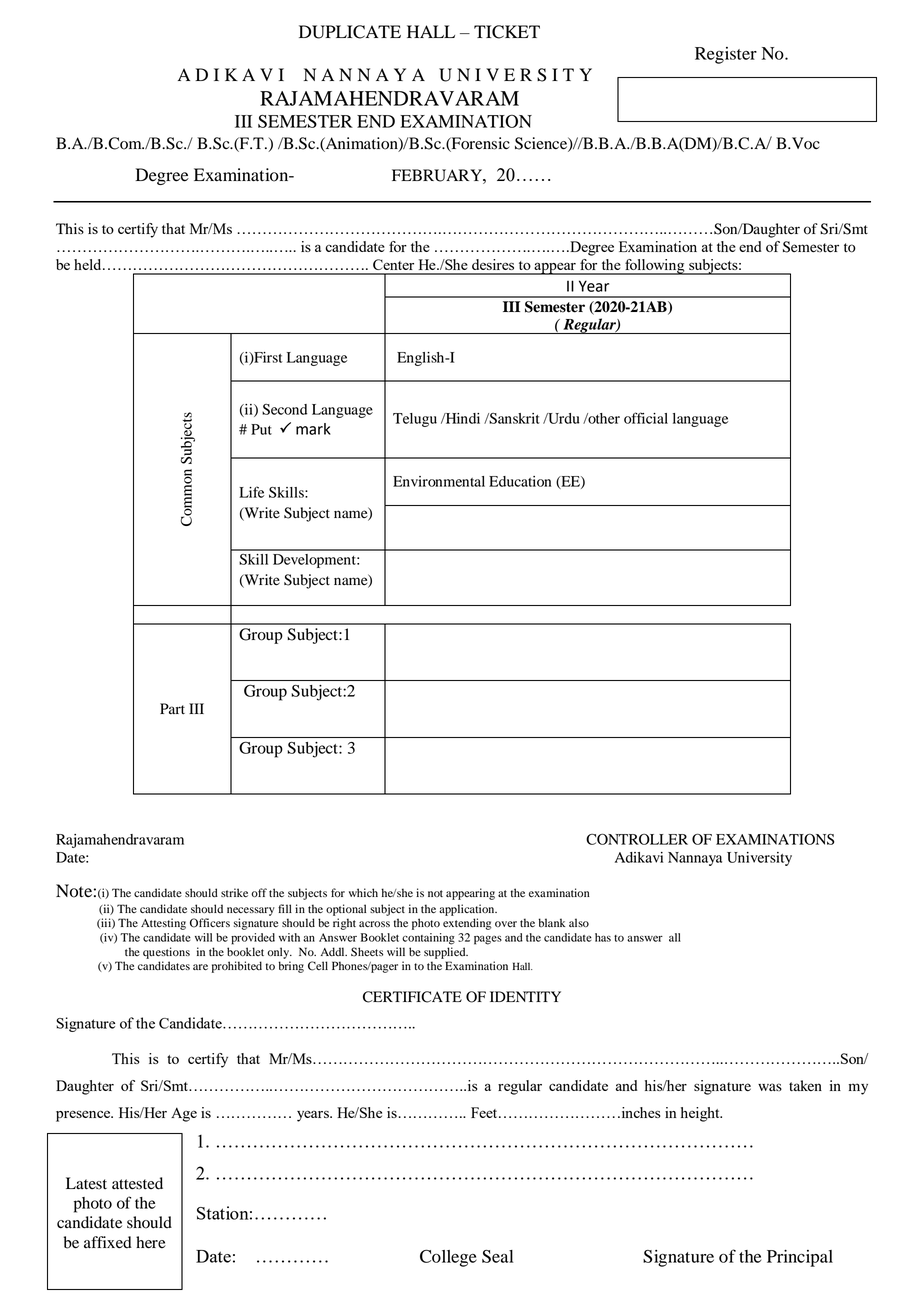 This screenshot has width=924, height=1308. Describe the element at coordinates (151, 1242) in the screenshot. I see `here` at that location.
